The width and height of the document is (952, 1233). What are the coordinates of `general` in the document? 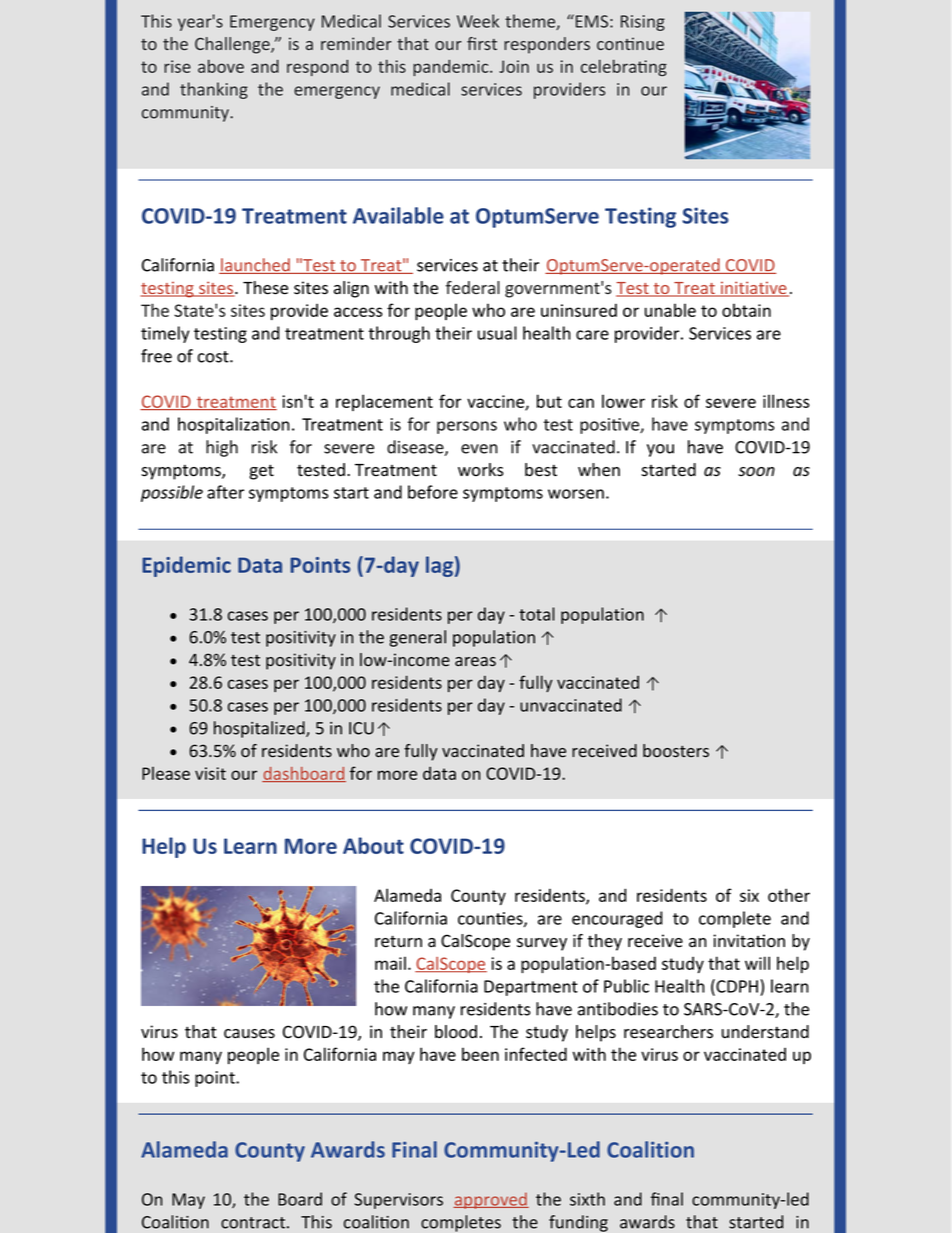 It's located at (417, 638).
